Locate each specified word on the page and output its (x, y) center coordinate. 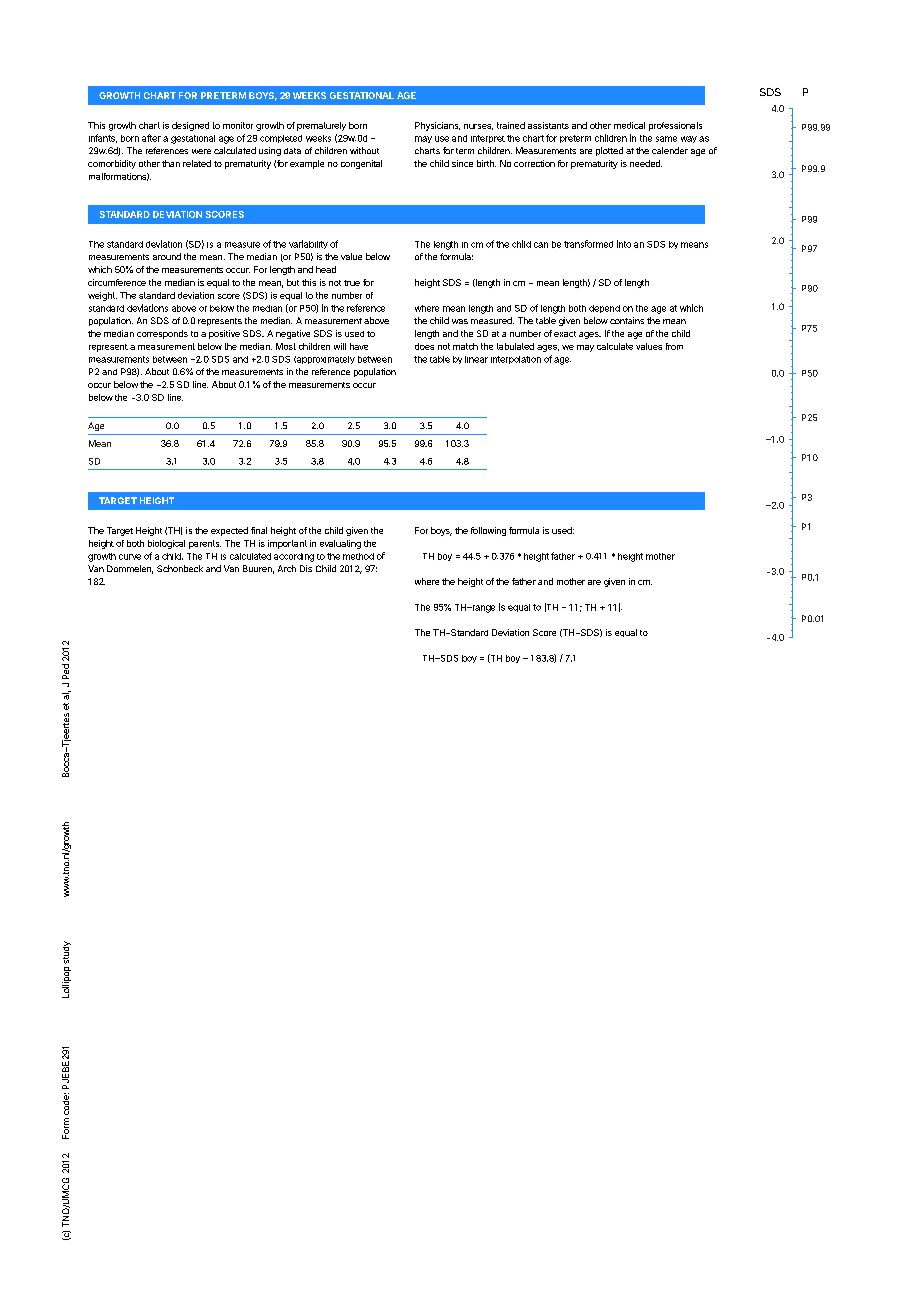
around (167, 256)
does (424, 346)
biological (166, 544)
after (151, 138)
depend (604, 309)
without (364, 150)
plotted (609, 151)
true (352, 283)
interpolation (516, 360)
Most (286, 346)
